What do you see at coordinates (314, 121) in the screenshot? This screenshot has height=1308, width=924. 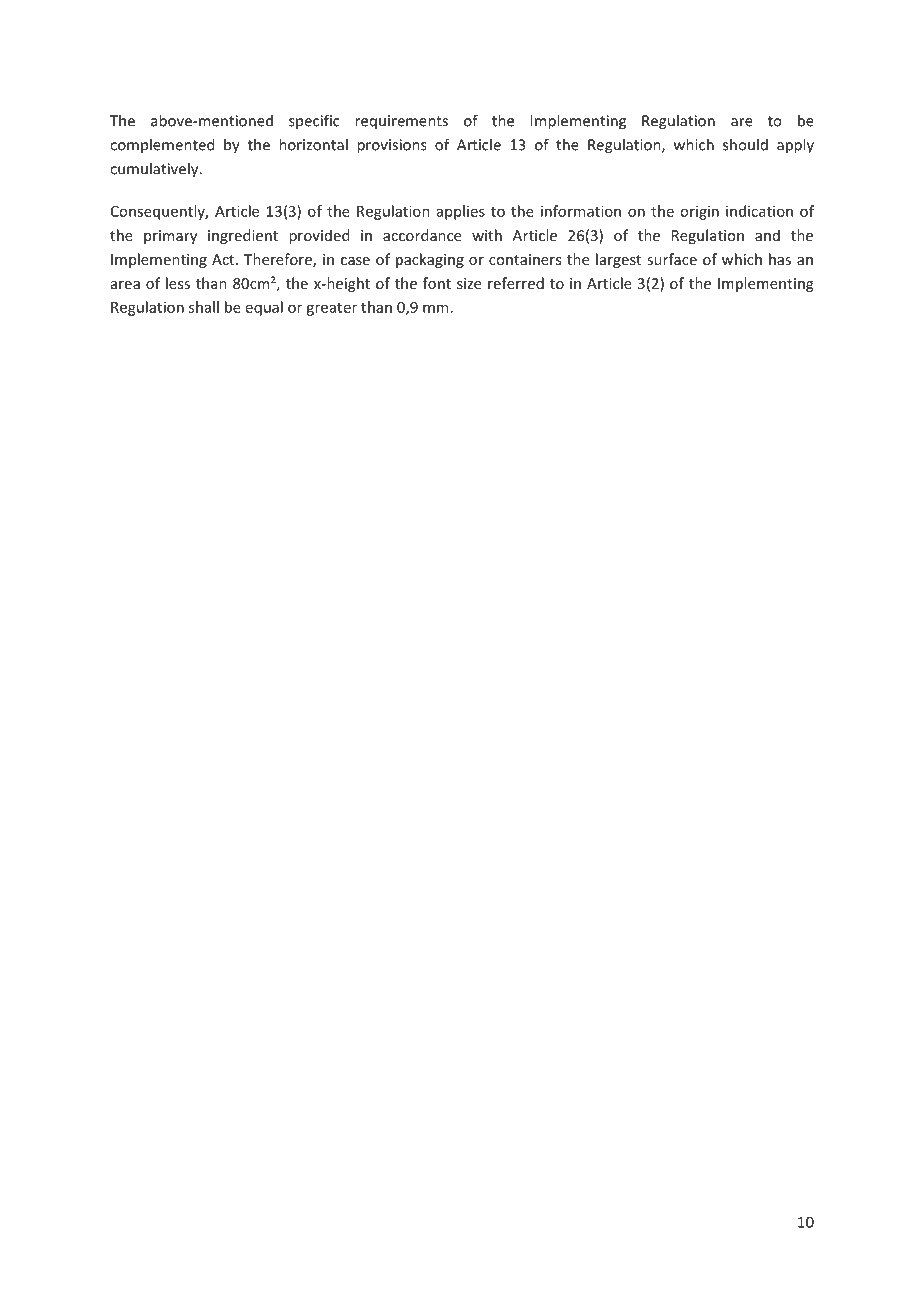 I see `specific` at bounding box center [314, 121].
